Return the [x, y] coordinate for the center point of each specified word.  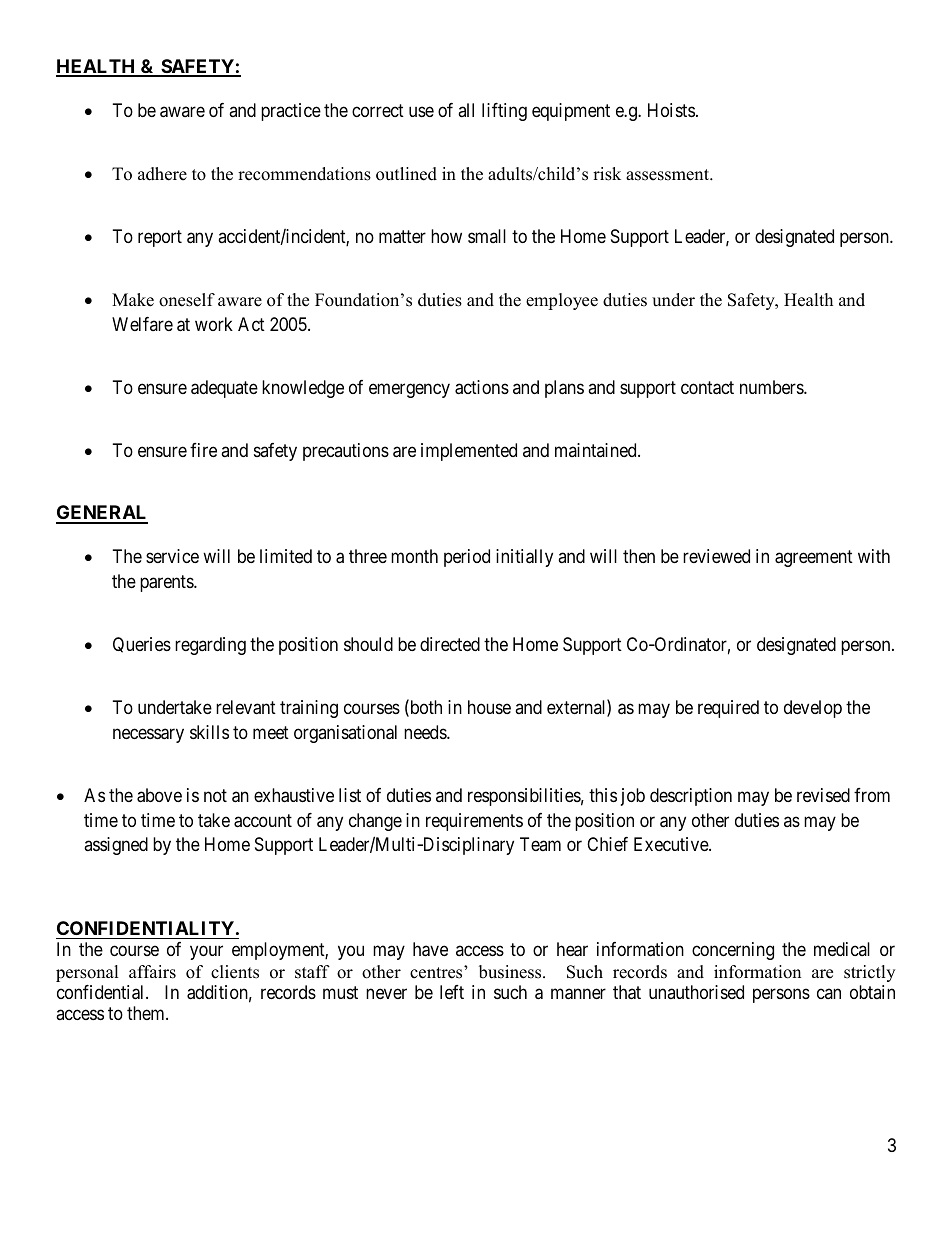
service [172, 556]
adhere [162, 174]
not [215, 795]
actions [482, 387]
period [467, 558]
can [829, 994]
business [511, 972]
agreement [814, 558]
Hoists [671, 110]
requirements [474, 822]
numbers [772, 387]
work [214, 324]
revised [823, 795]
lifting [504, 112]
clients [235, 972]
